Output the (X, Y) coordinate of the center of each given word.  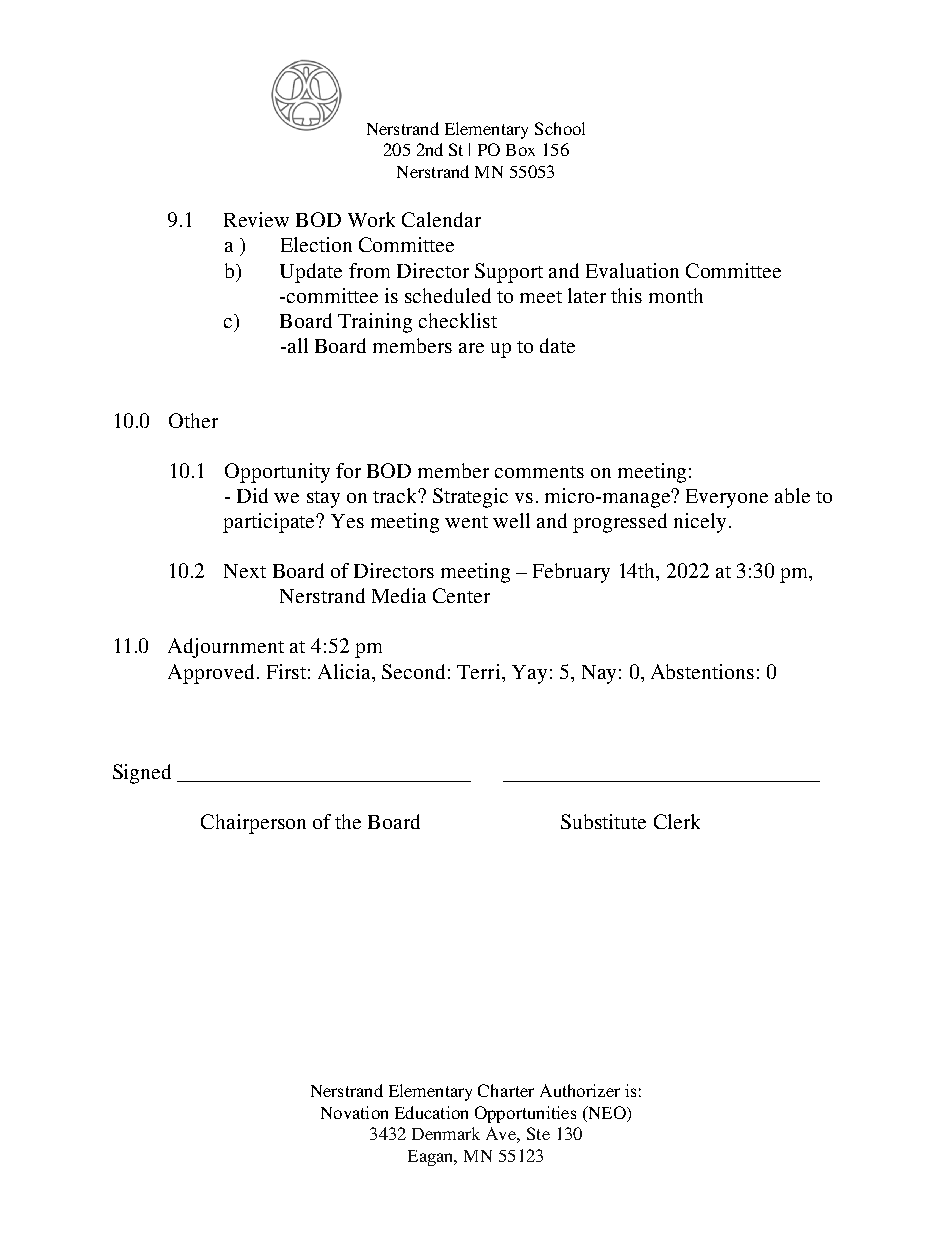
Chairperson (253, 824)
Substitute (603, 821)
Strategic (470, 498)
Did (252, 495)
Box (520, 150)
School (560, 128)
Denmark (446, 1133)
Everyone (727, 498)
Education (431, 1112)
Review (256, 219)
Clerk (677, 821)
